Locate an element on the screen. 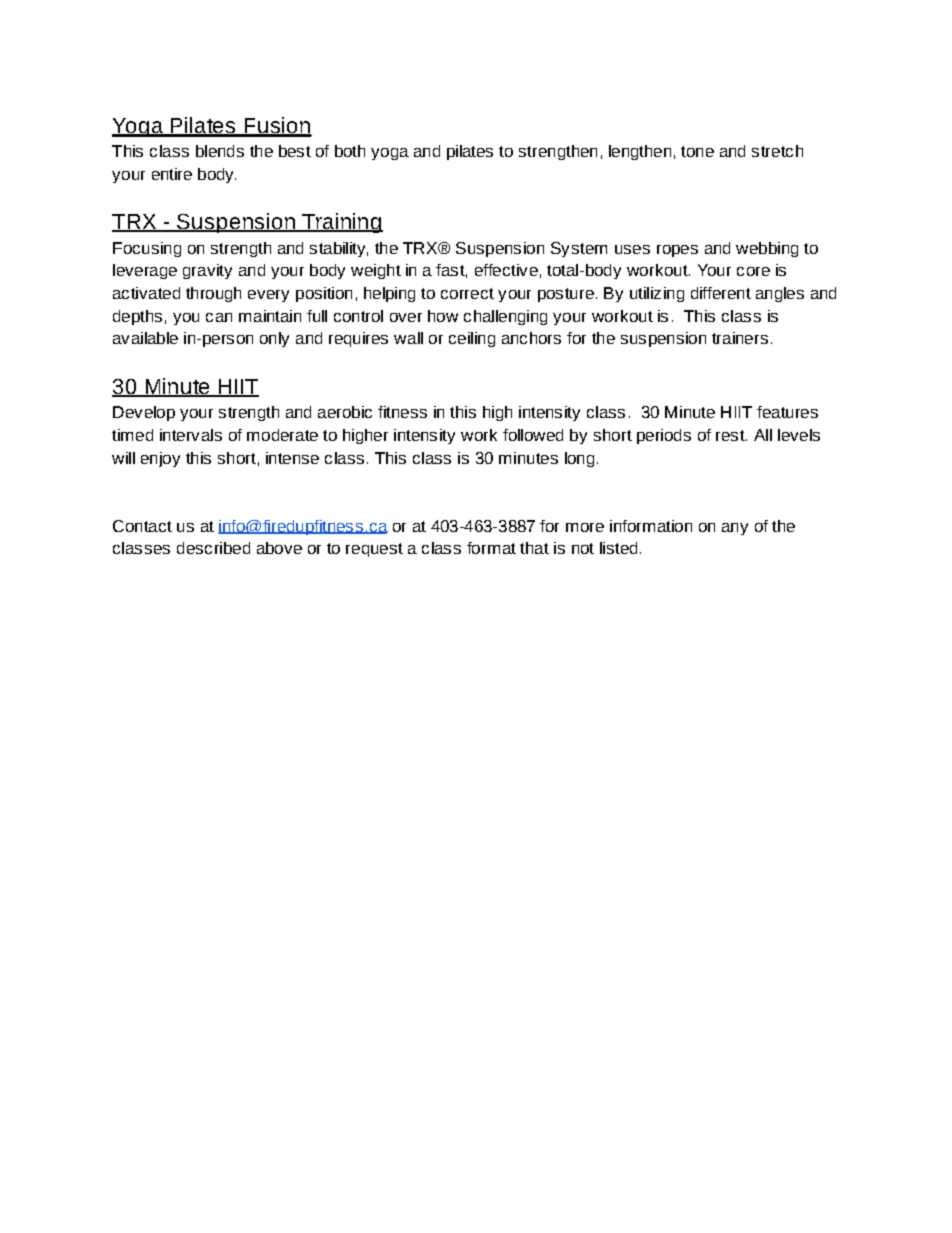 This screenshot has width=952, height=1233. rest is located at coordinates (731, 435).
